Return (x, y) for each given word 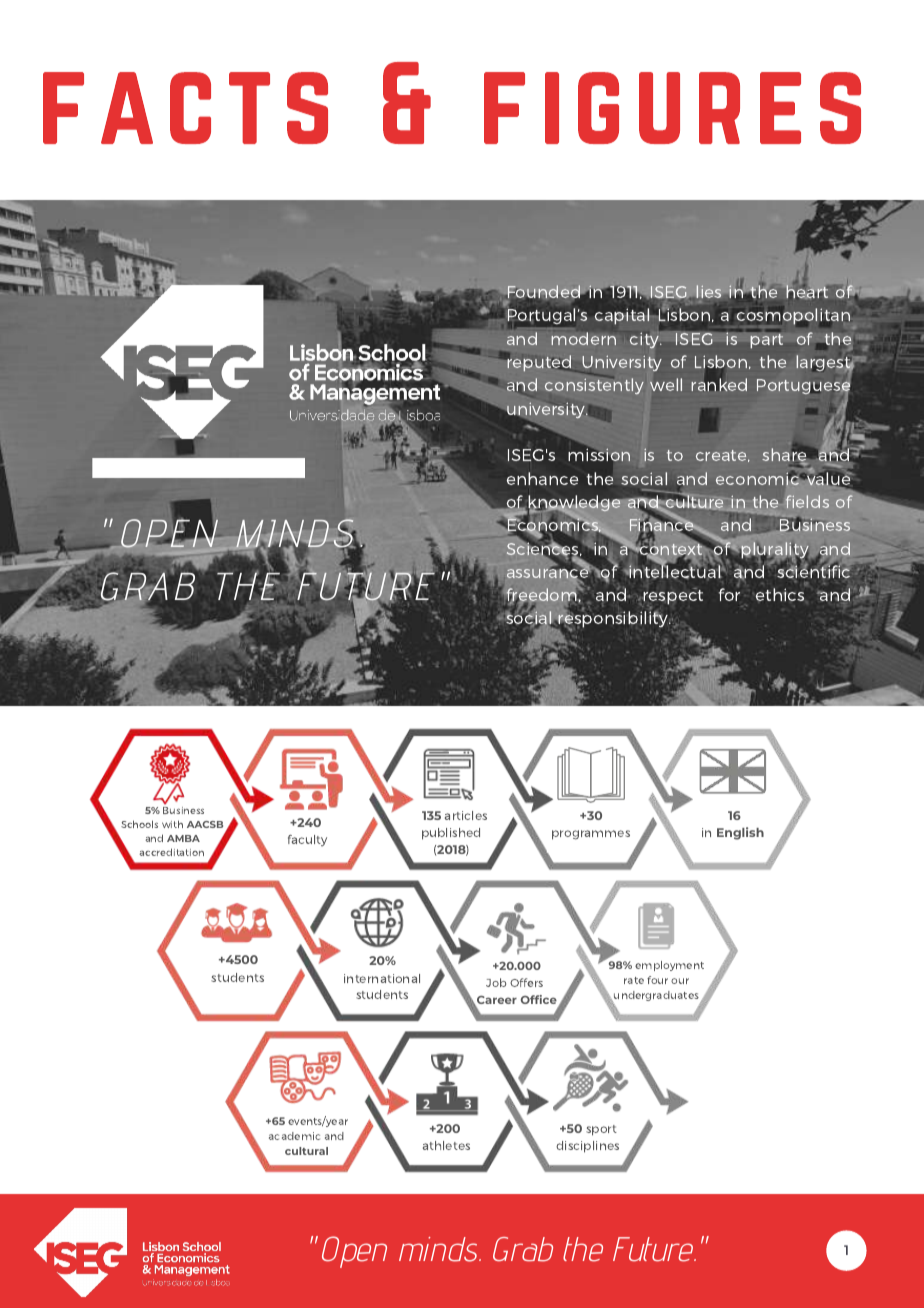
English (740, 833)
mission (600, 454)
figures (672, 108)
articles (466, 815)
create (723, 456)
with (172, 824)
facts (185, 108)
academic (294, 1136)
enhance (542, 478)
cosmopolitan (795, 317)
